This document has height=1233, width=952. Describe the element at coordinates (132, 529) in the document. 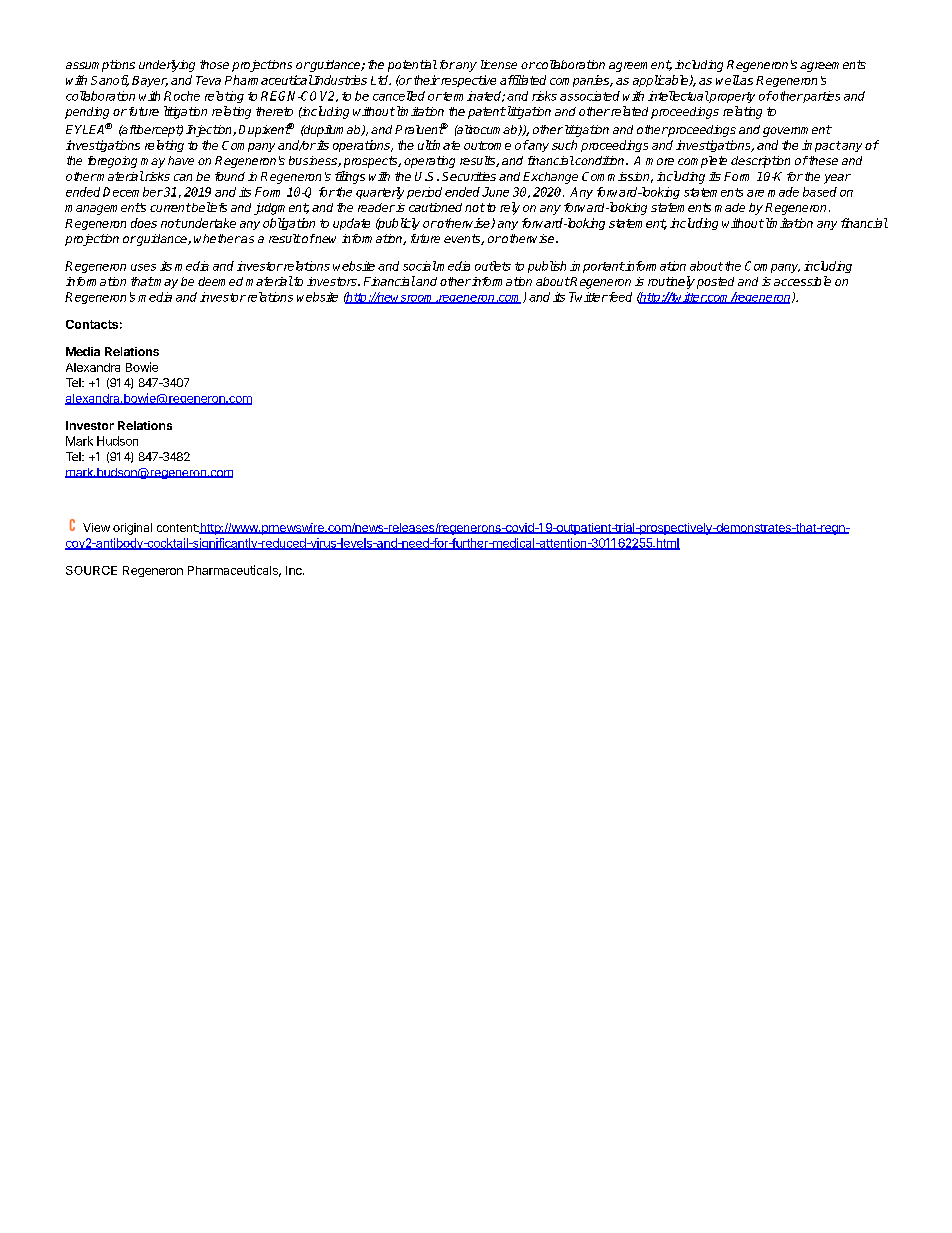

I see `original` at that location.
